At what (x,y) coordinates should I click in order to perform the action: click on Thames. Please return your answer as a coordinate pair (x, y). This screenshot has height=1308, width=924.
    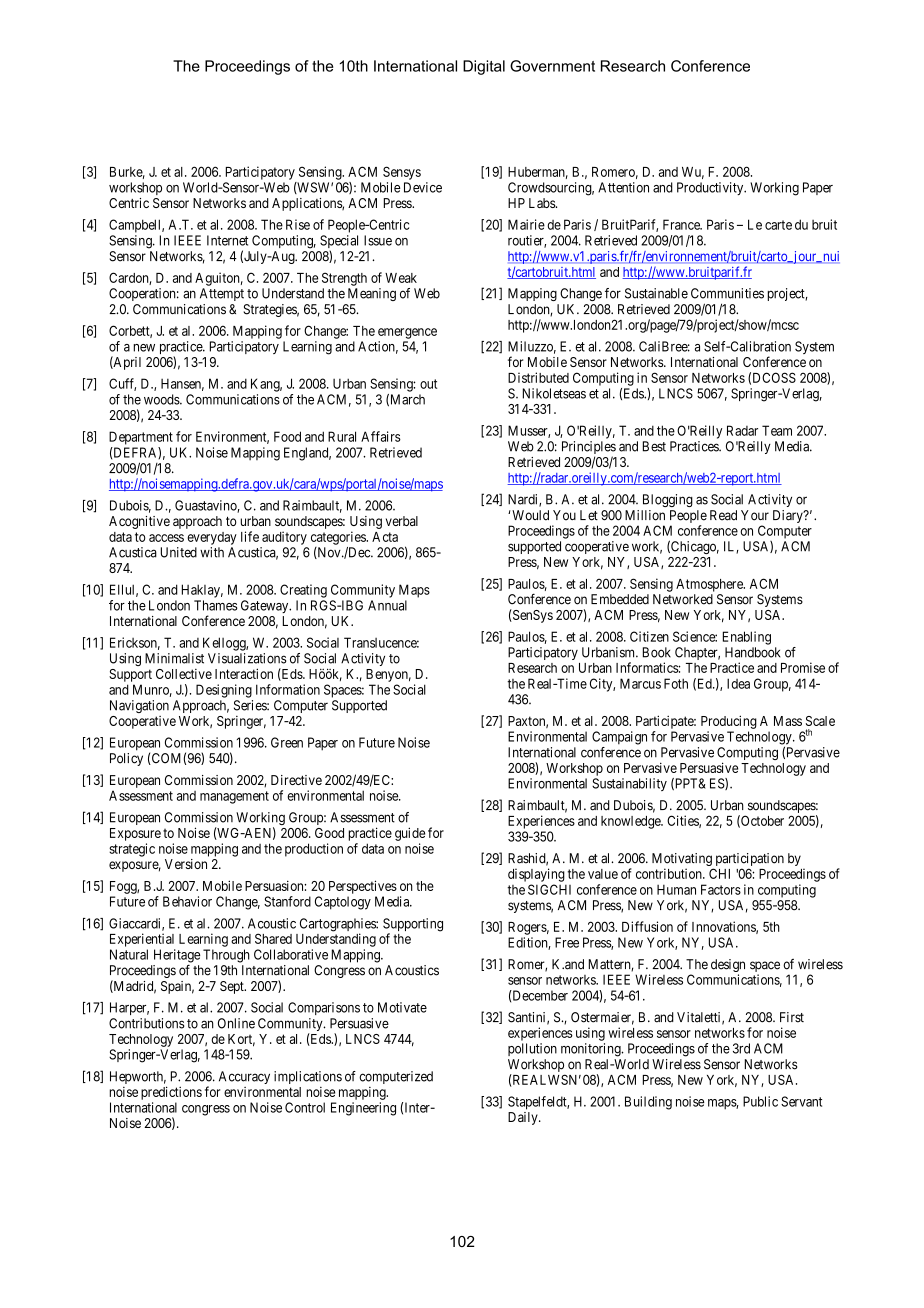
    Looking at the image, I should click on (216, 605).
